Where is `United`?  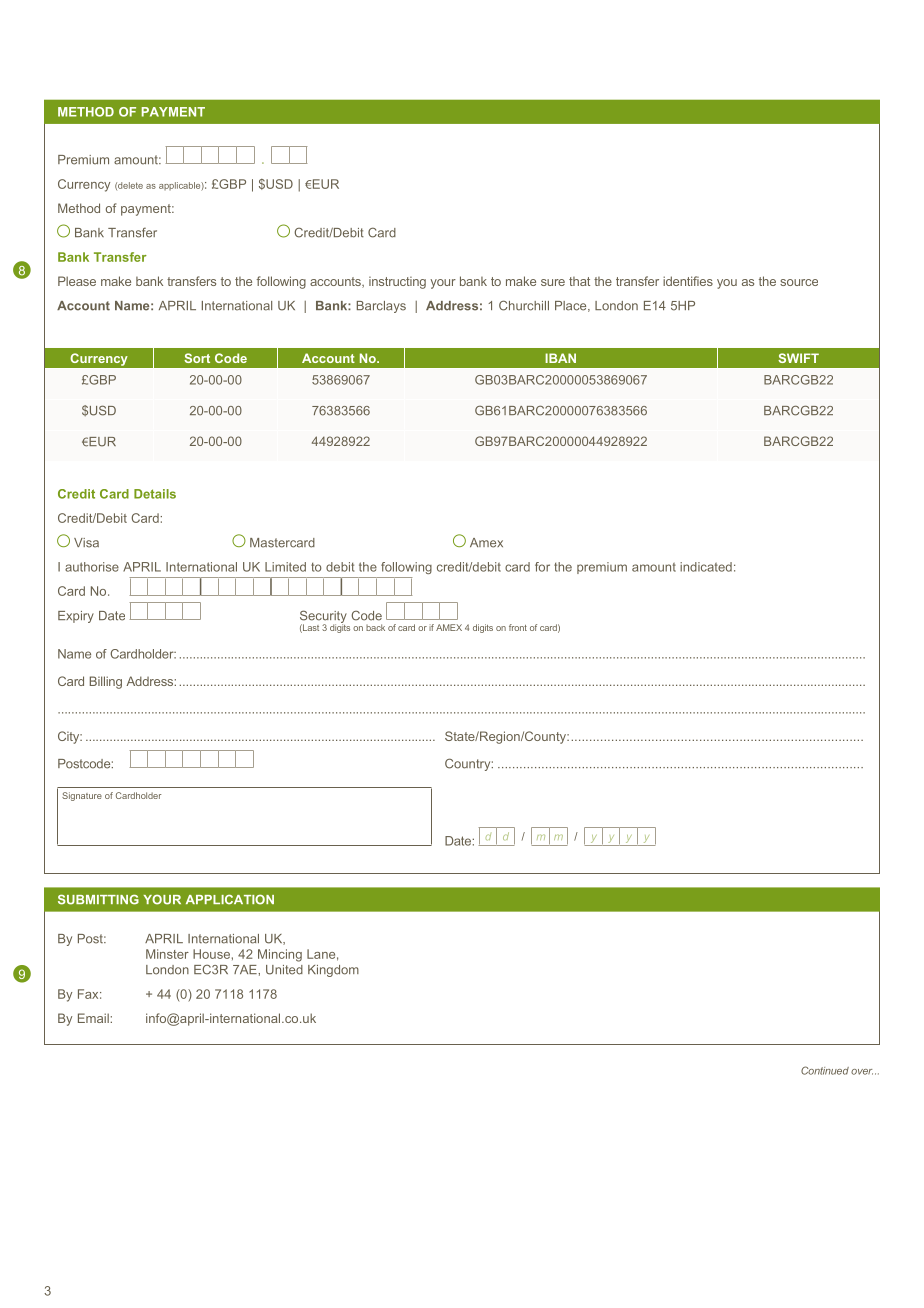 United is located at coordinates (284, 970).
